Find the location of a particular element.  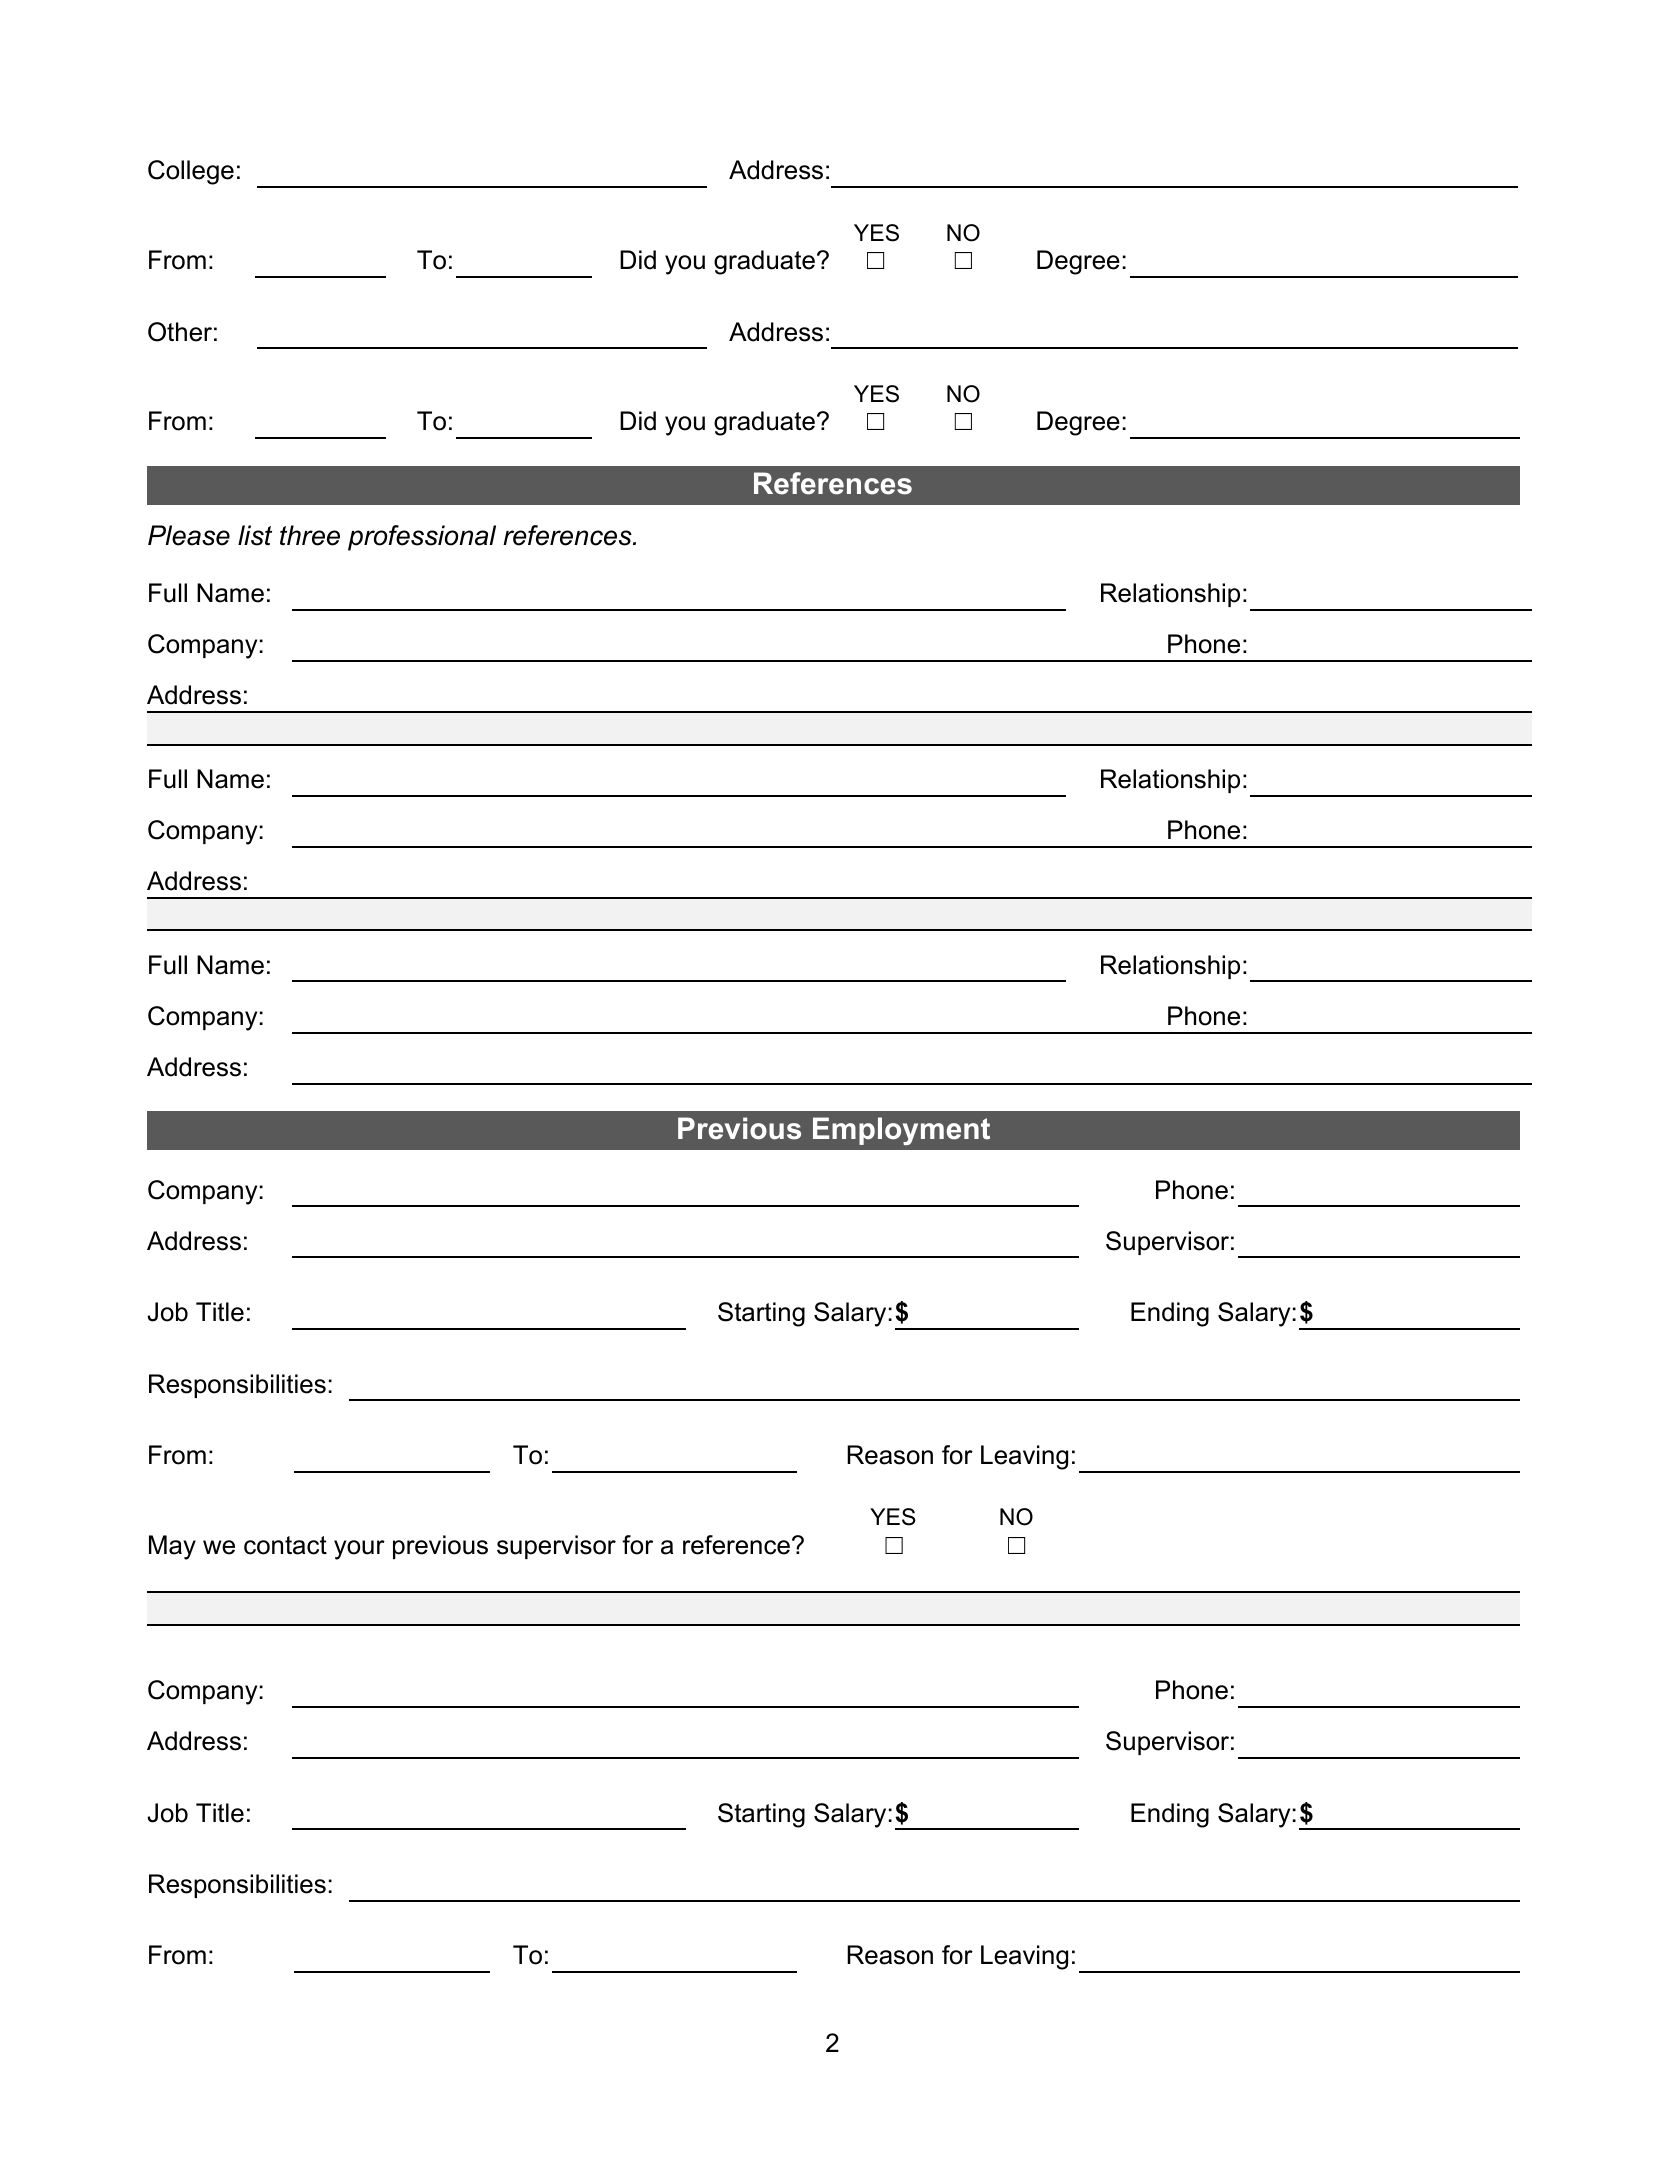

three is located at coordinates (310, 535).
